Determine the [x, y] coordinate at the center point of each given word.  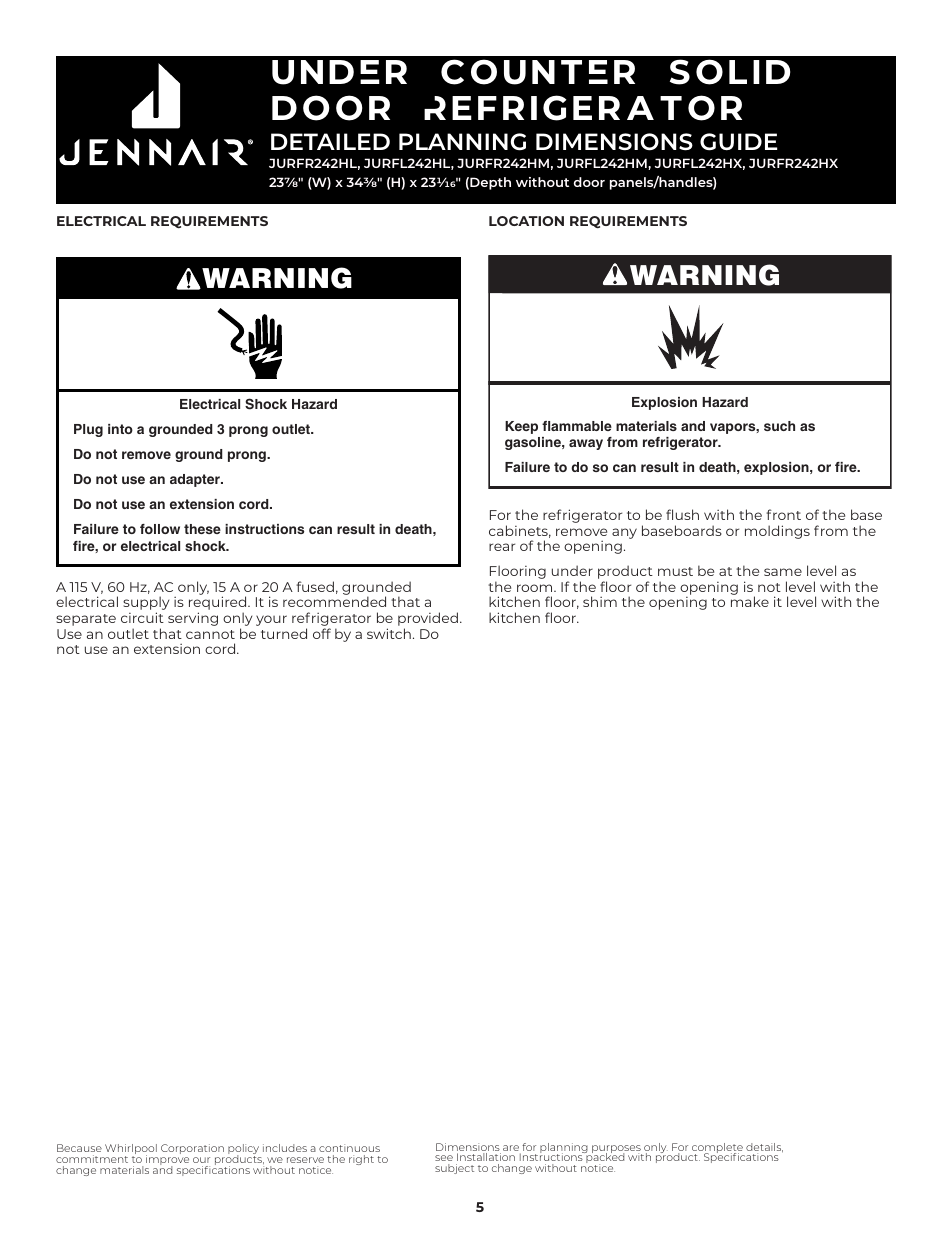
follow [160, 529]
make [750, 601]
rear [502, 547]
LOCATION [526, 221]
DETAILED [330, 141]
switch [389, 633]
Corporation [192, 1149]
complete [717, 1149]
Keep [521, 427]
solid [730, 72]
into [120, 429]
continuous [349, 1148]
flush [682, 514]
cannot [210, 634]
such [779, 426]
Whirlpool [131, 1150]
